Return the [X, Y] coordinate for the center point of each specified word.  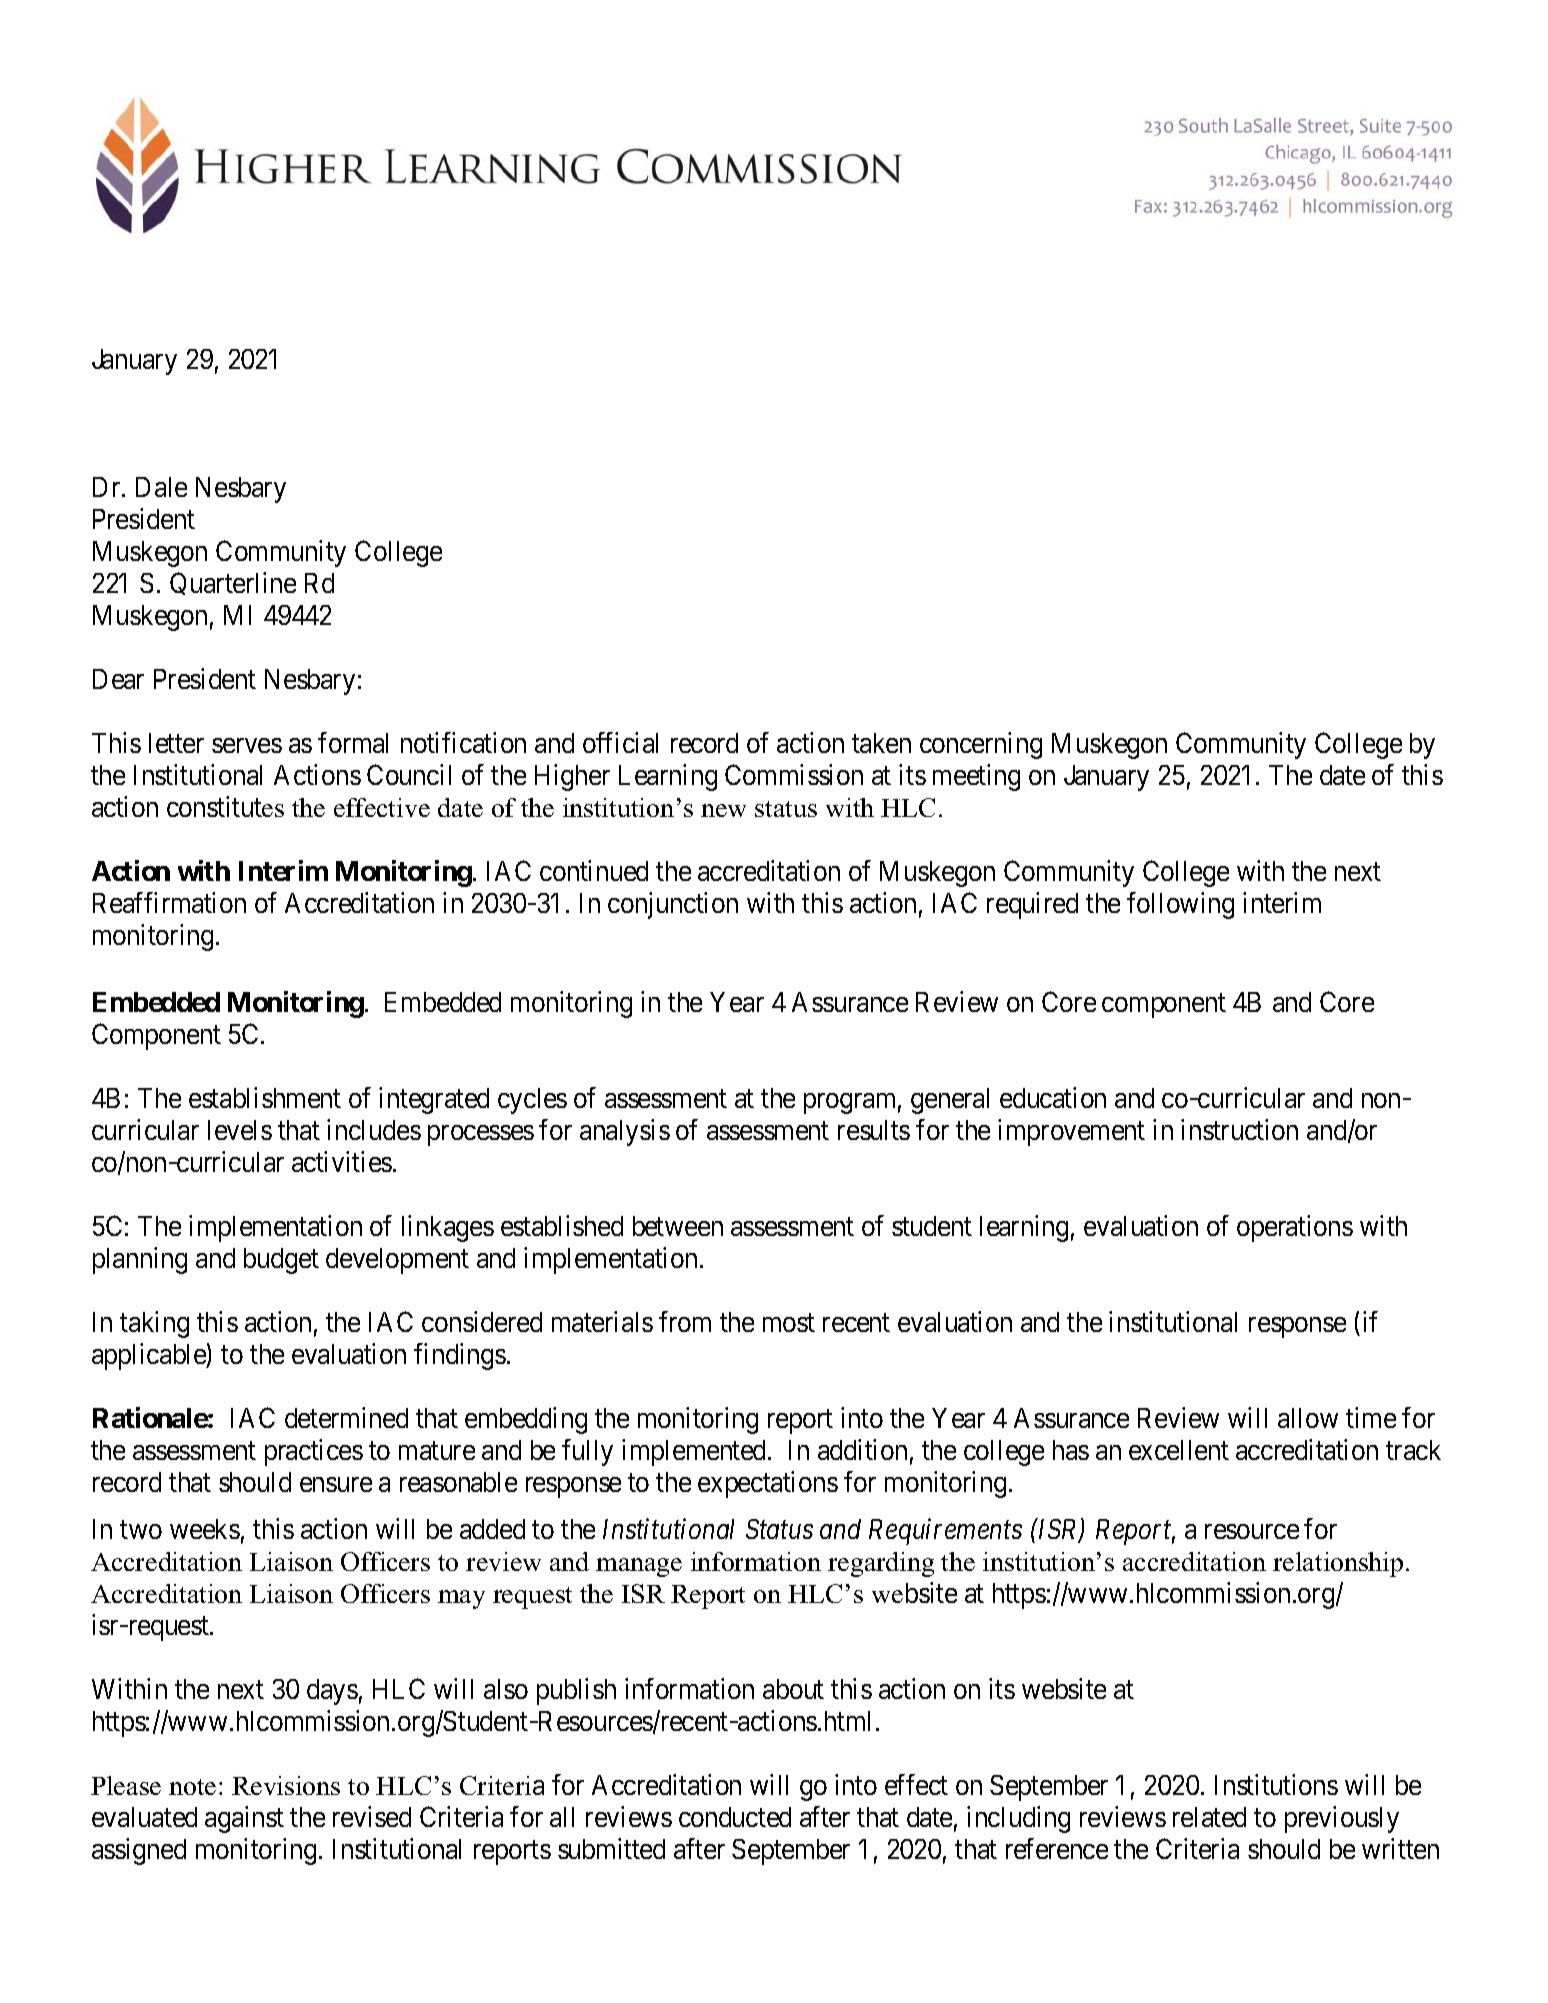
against [244, 1819]
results [874, 1130]
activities [342, 1161]
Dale [161, 487]
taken [881, 743]
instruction [1239, 1129]
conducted [735, 1817]
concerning [981, 745]
